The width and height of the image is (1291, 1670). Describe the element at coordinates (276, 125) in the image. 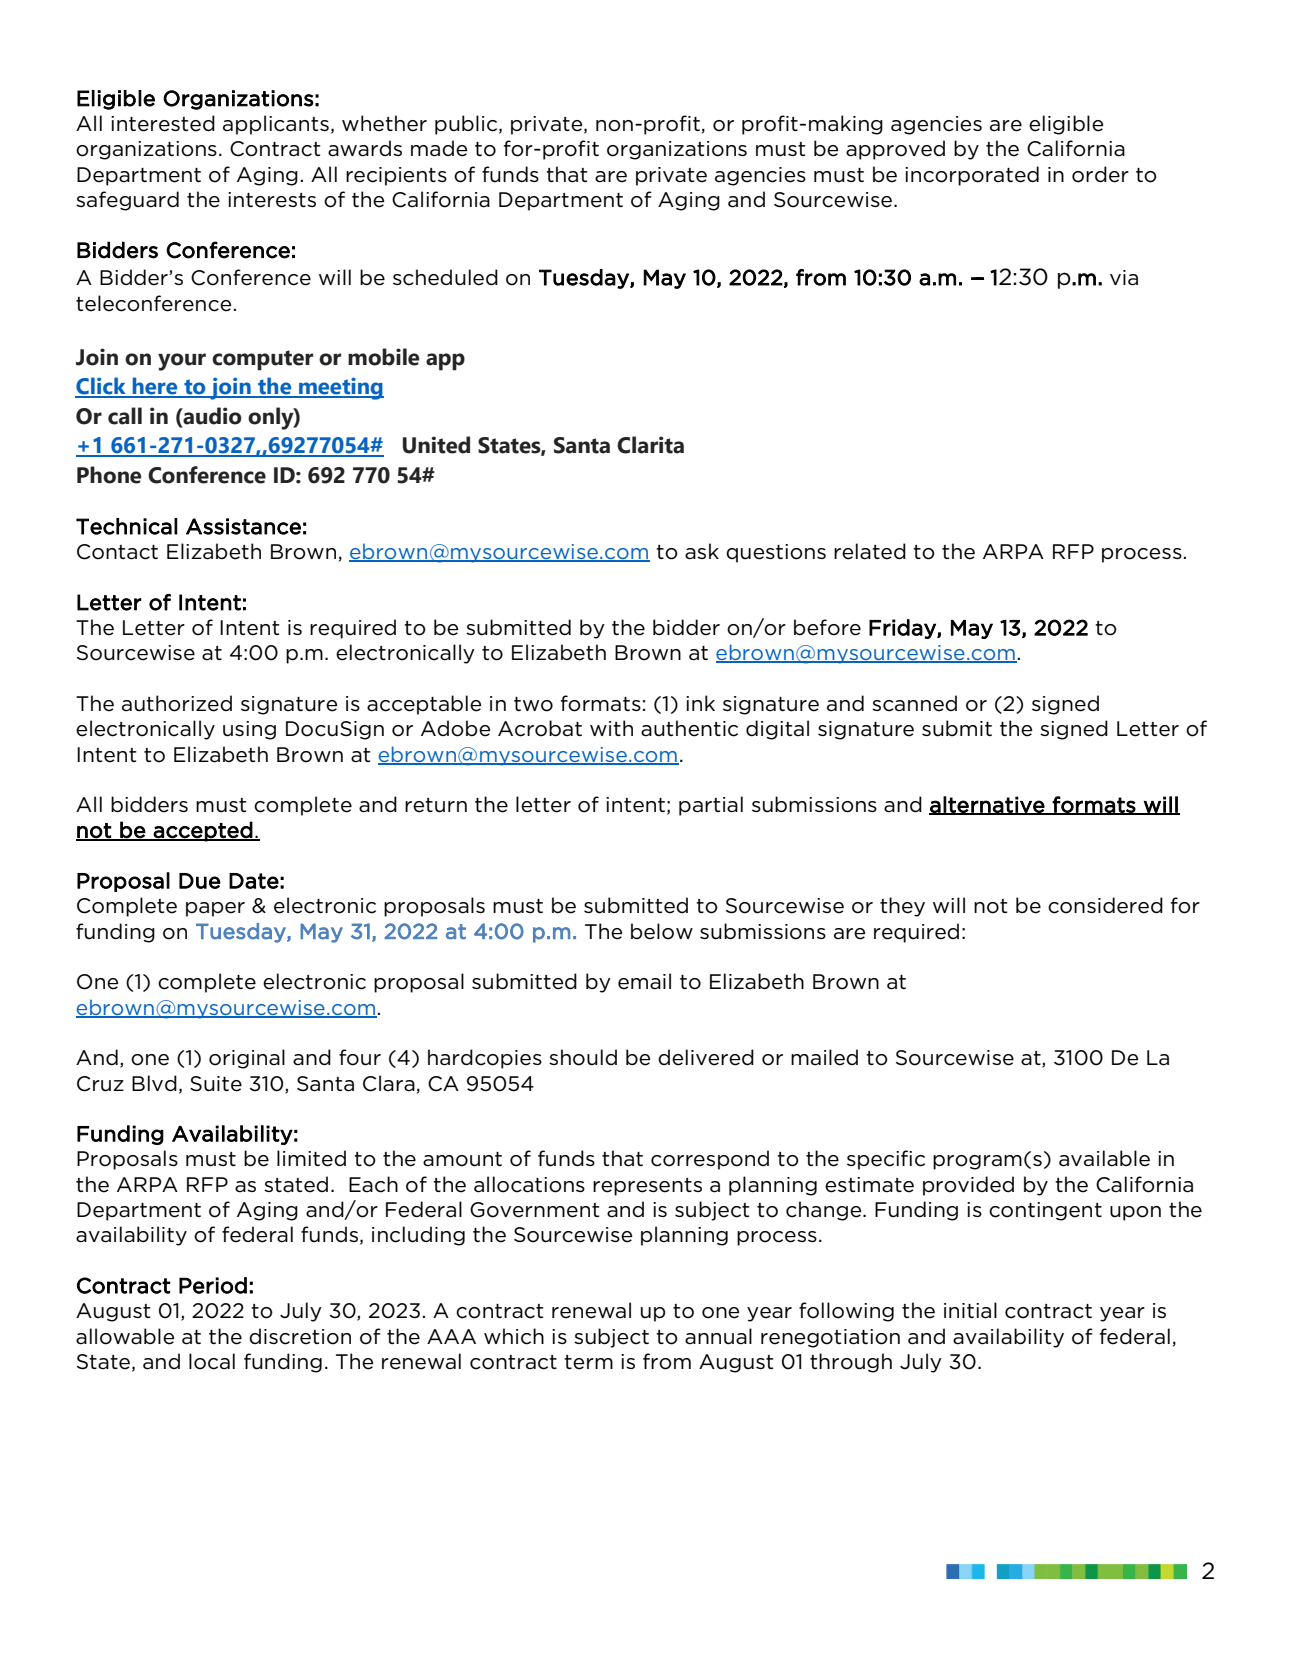

I see `applicants` at that location.
